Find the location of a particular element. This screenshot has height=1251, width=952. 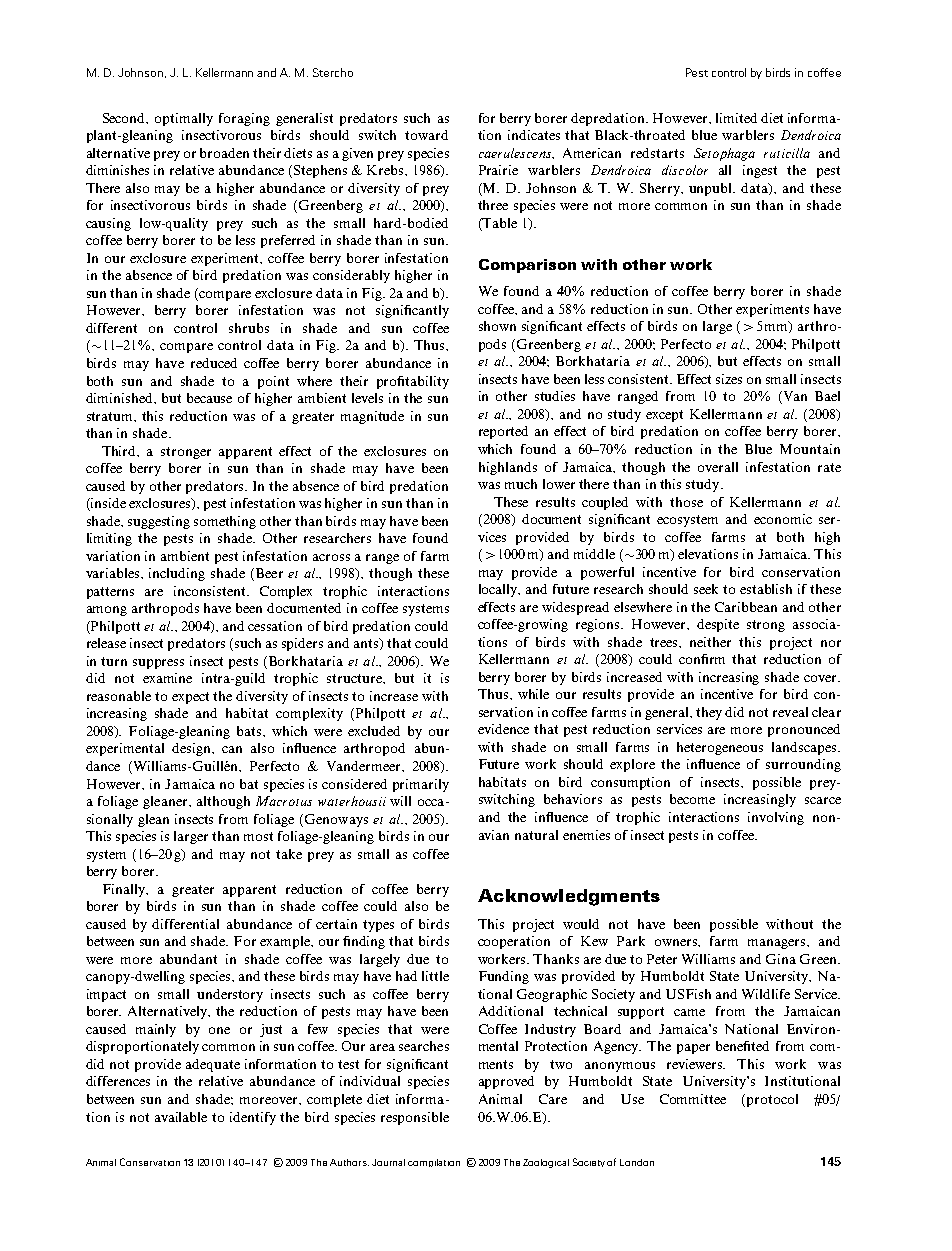

available is located at coordinates (181, 1117).
